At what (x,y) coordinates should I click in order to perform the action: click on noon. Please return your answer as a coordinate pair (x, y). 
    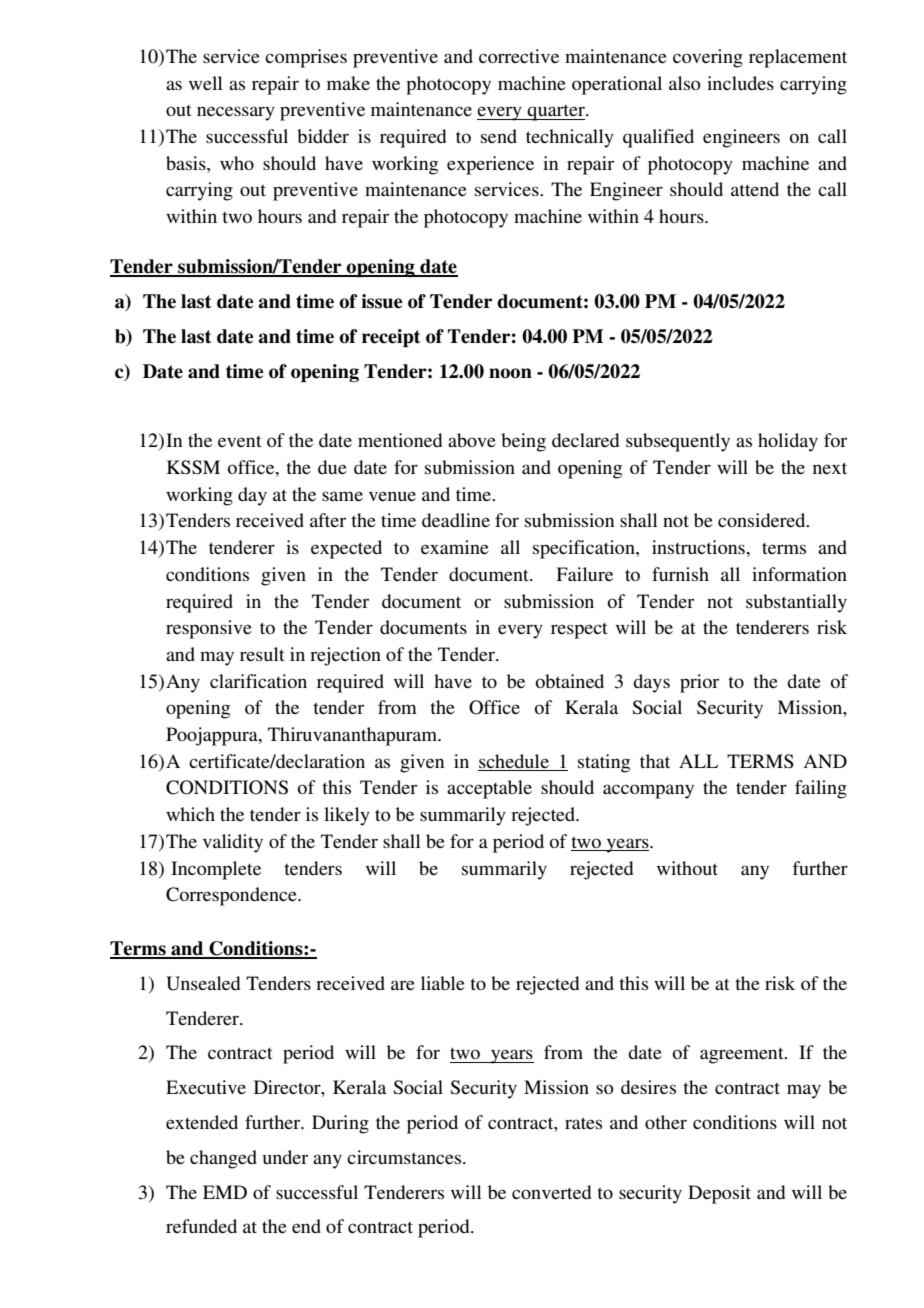
    Looking at the image, I should click on (510, 373).
